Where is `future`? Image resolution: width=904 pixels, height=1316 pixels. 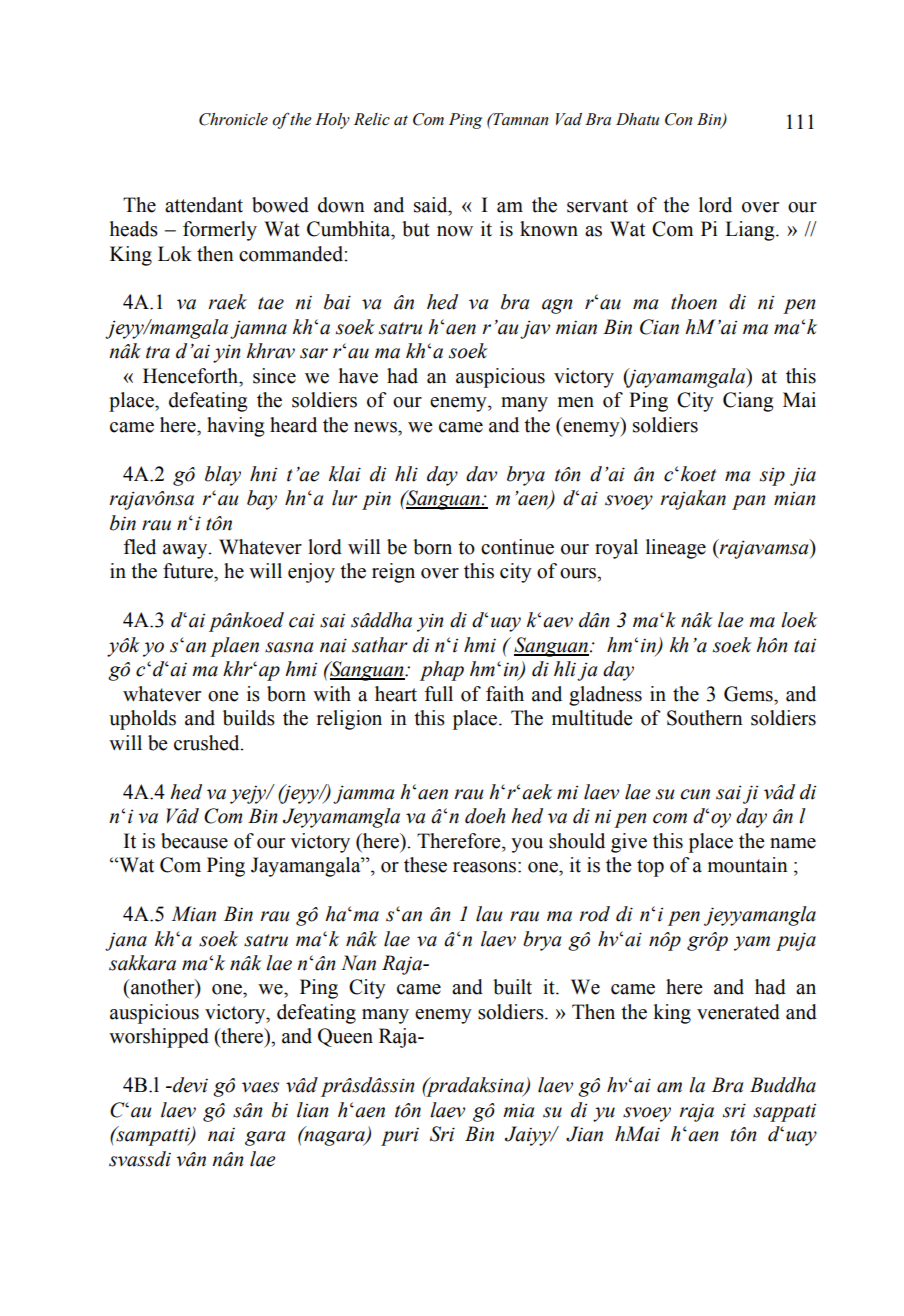 future is located at coordinates (189, 571).
